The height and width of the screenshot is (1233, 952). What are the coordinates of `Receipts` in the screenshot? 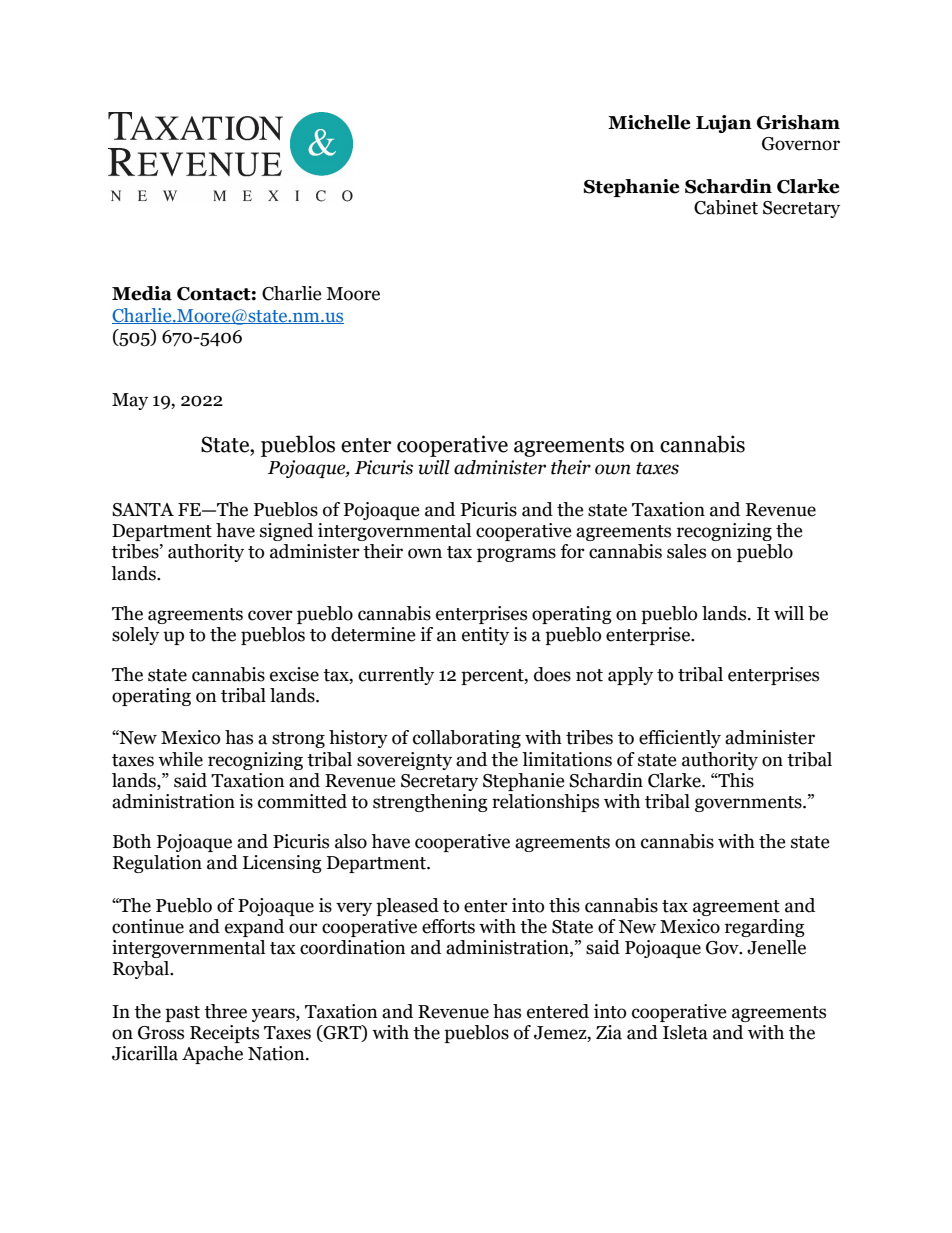 It's located at (224, 1034).
